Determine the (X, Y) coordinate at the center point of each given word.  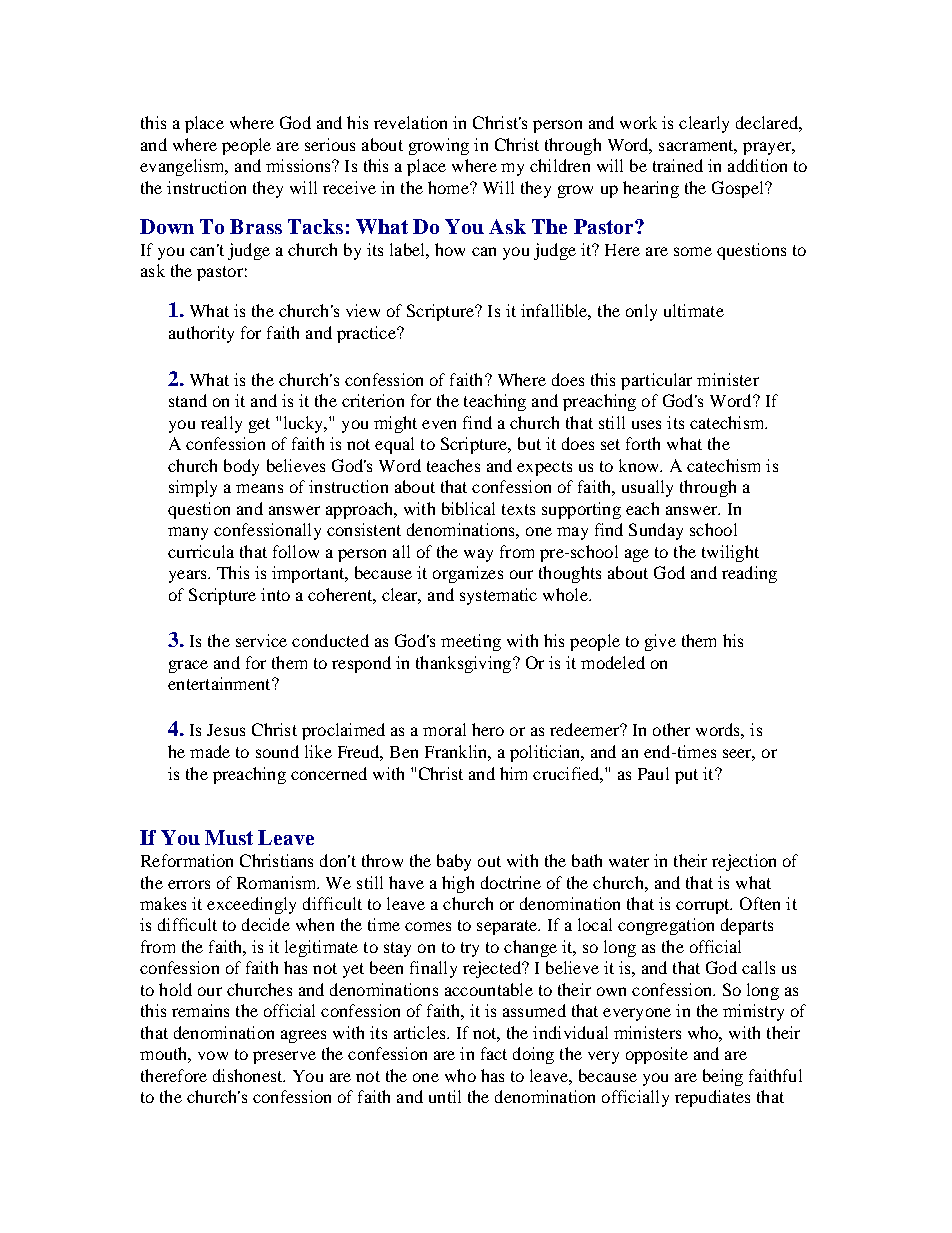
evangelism (184, 167)
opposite (657, 1055)
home (449, 187)
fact (494, 1053)
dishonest (249, 1075)
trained (678, 165)
